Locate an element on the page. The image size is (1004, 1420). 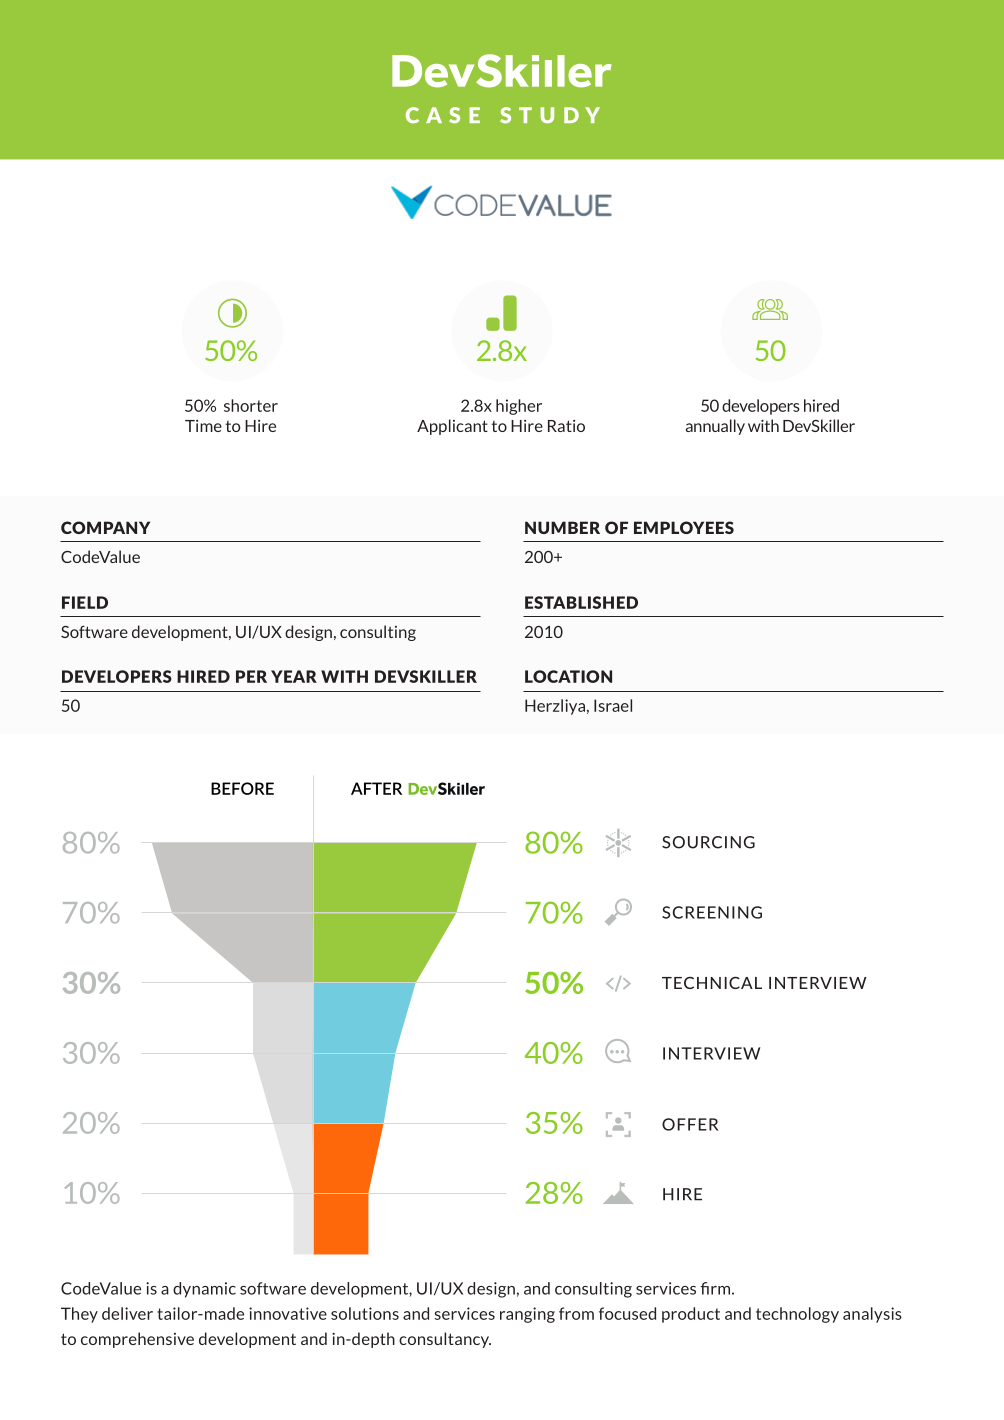
BEFORE is located at coordinates (242, 788).
